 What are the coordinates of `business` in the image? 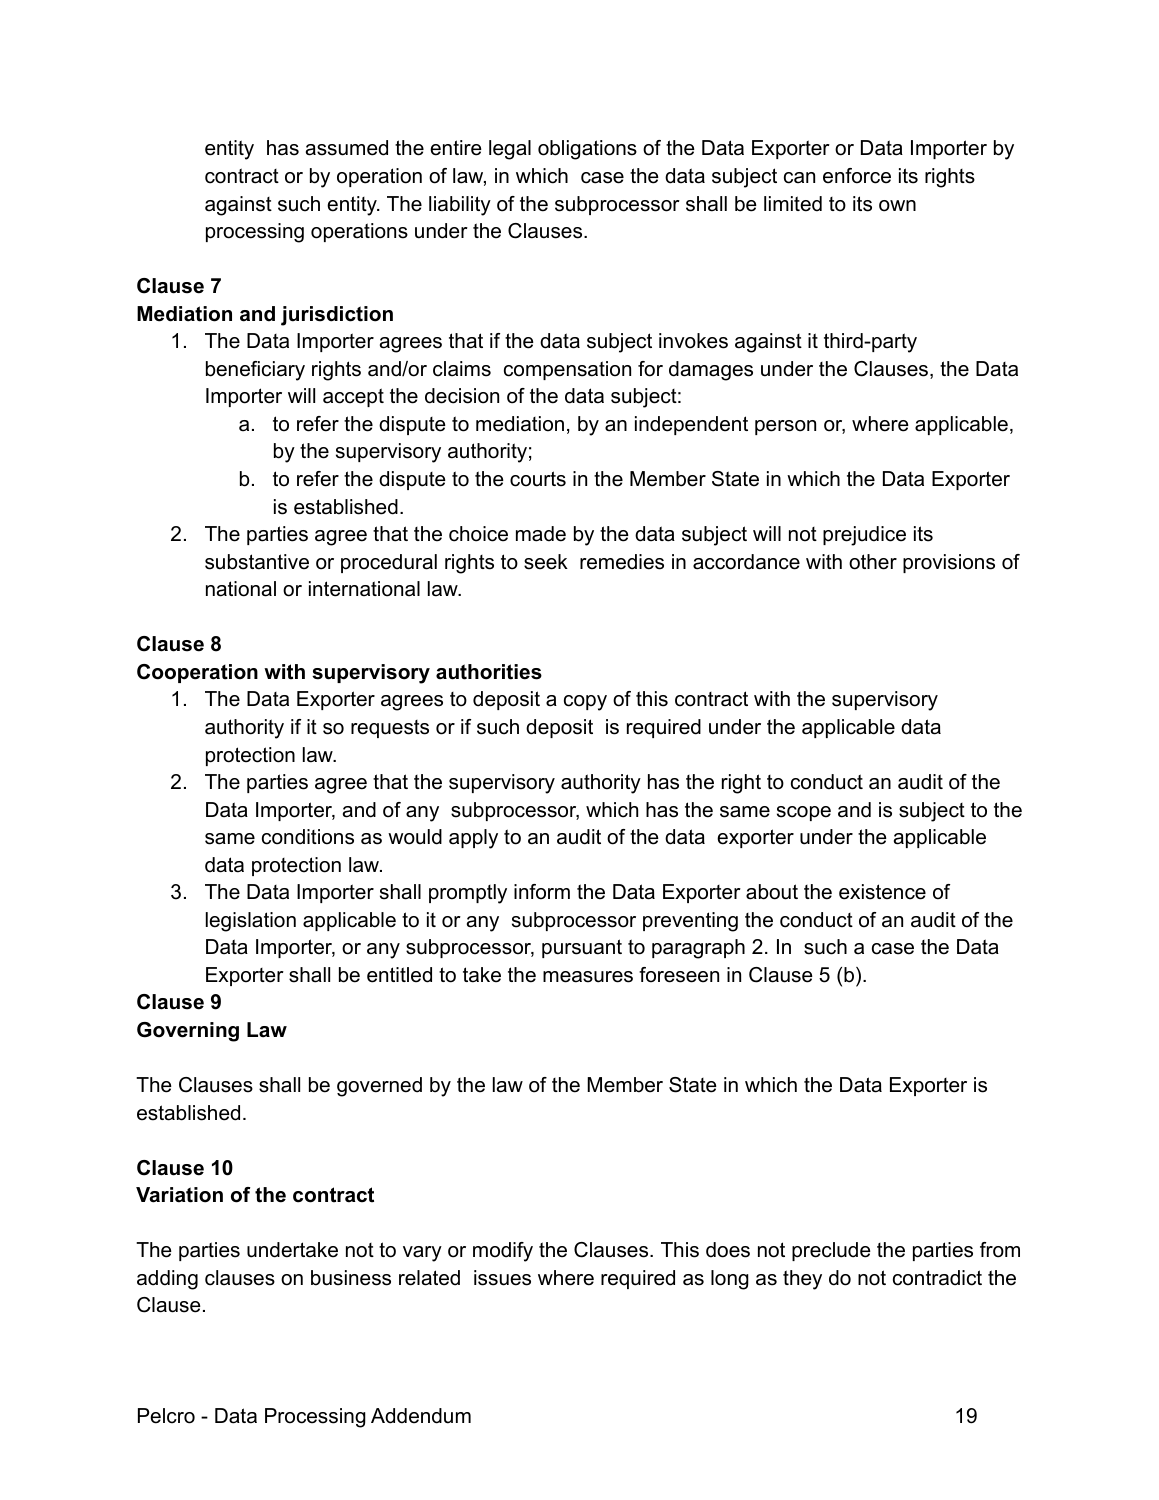 It's located at (351, 1278).
